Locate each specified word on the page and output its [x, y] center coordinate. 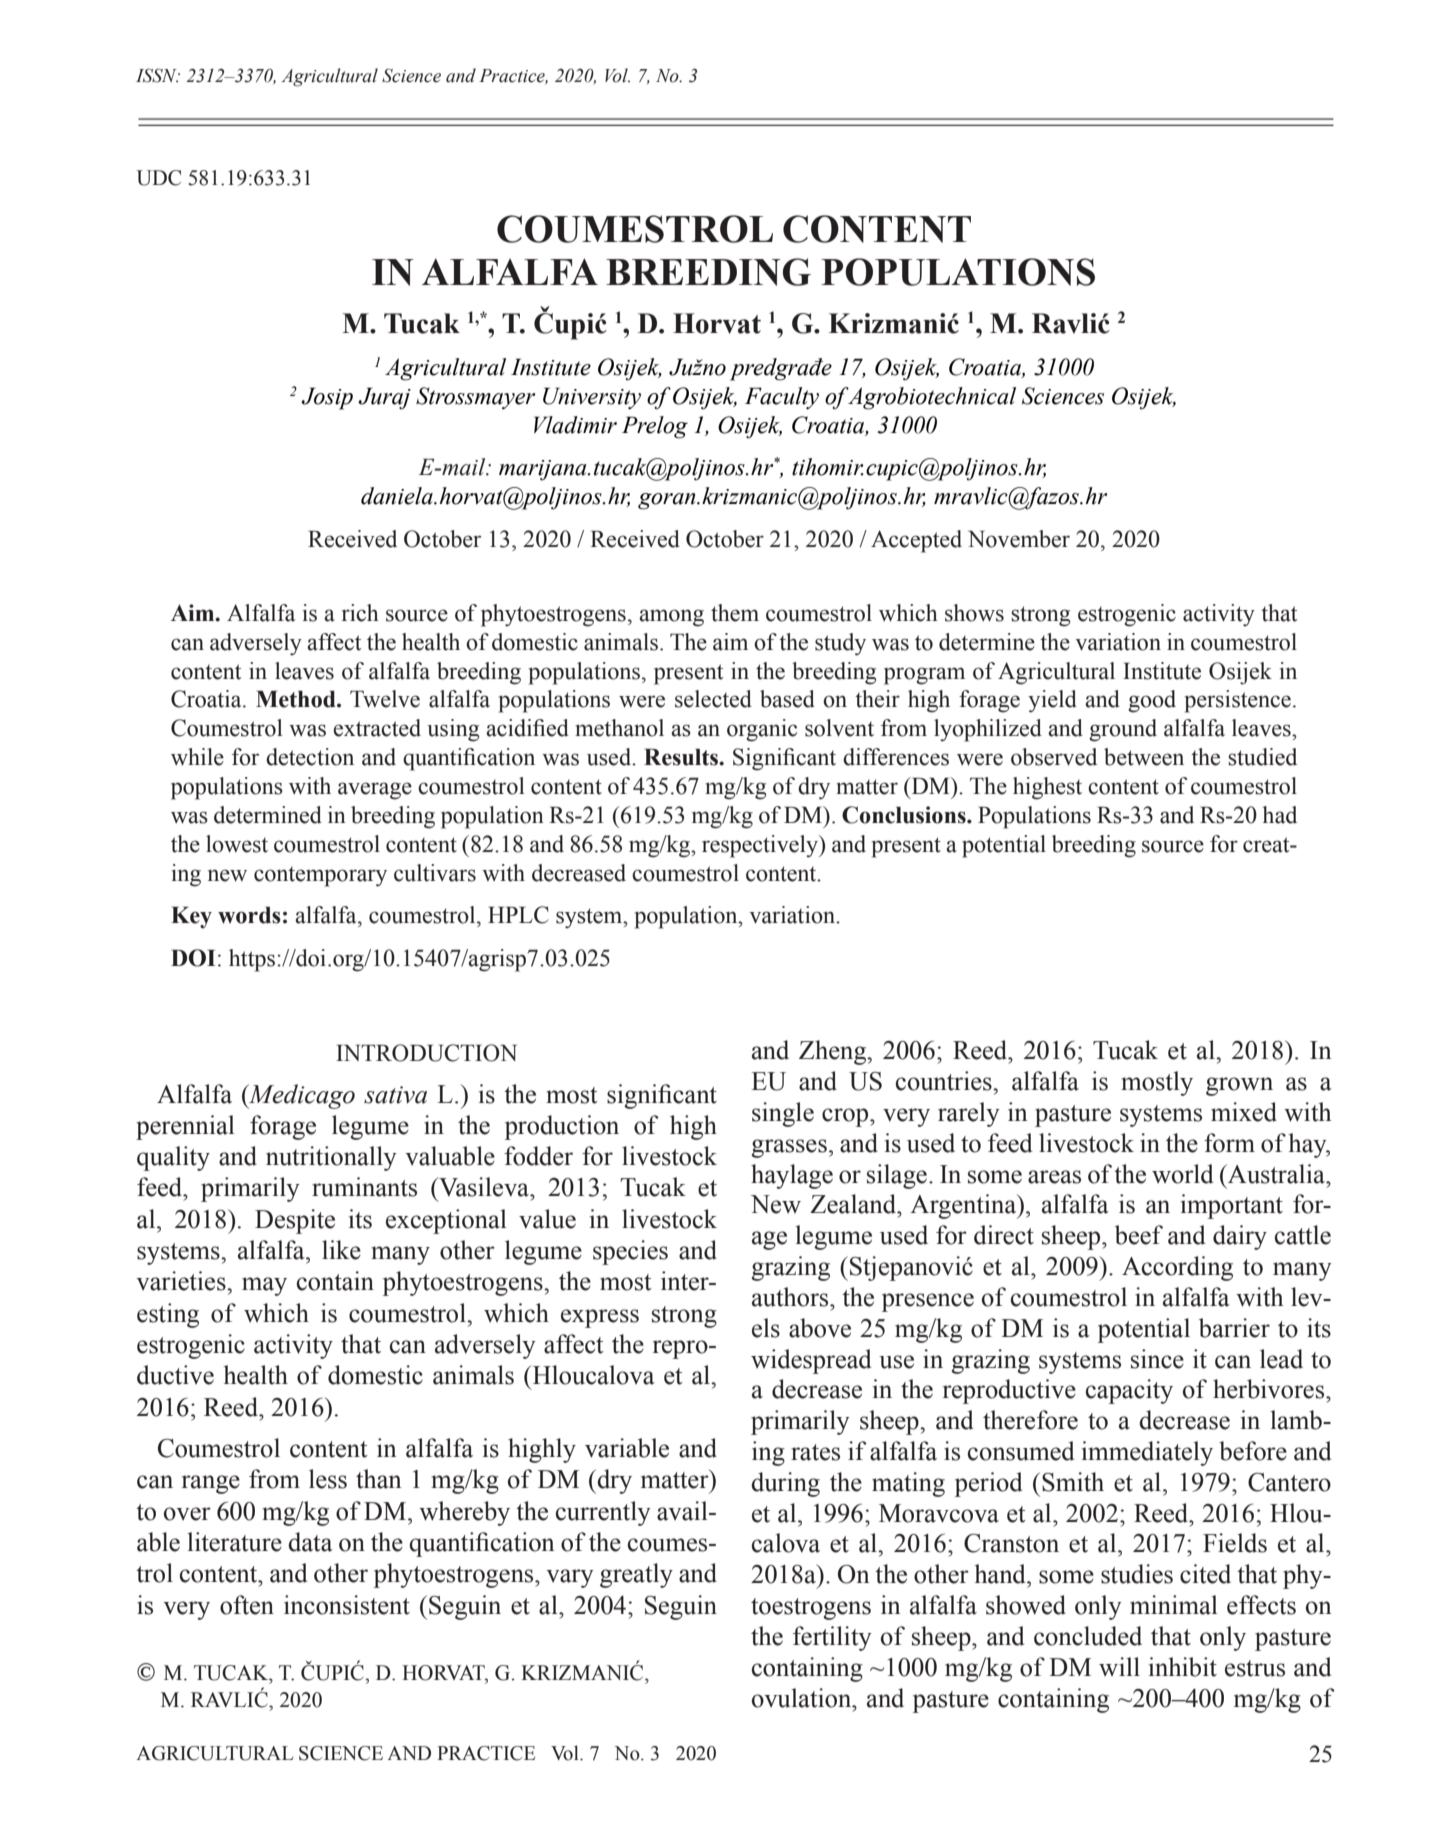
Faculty [782, 398]
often [247, 1605]
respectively [761, 846]
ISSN [157, 75]
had [1279, 815]
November [1019, 539]
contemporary [320, 877]
